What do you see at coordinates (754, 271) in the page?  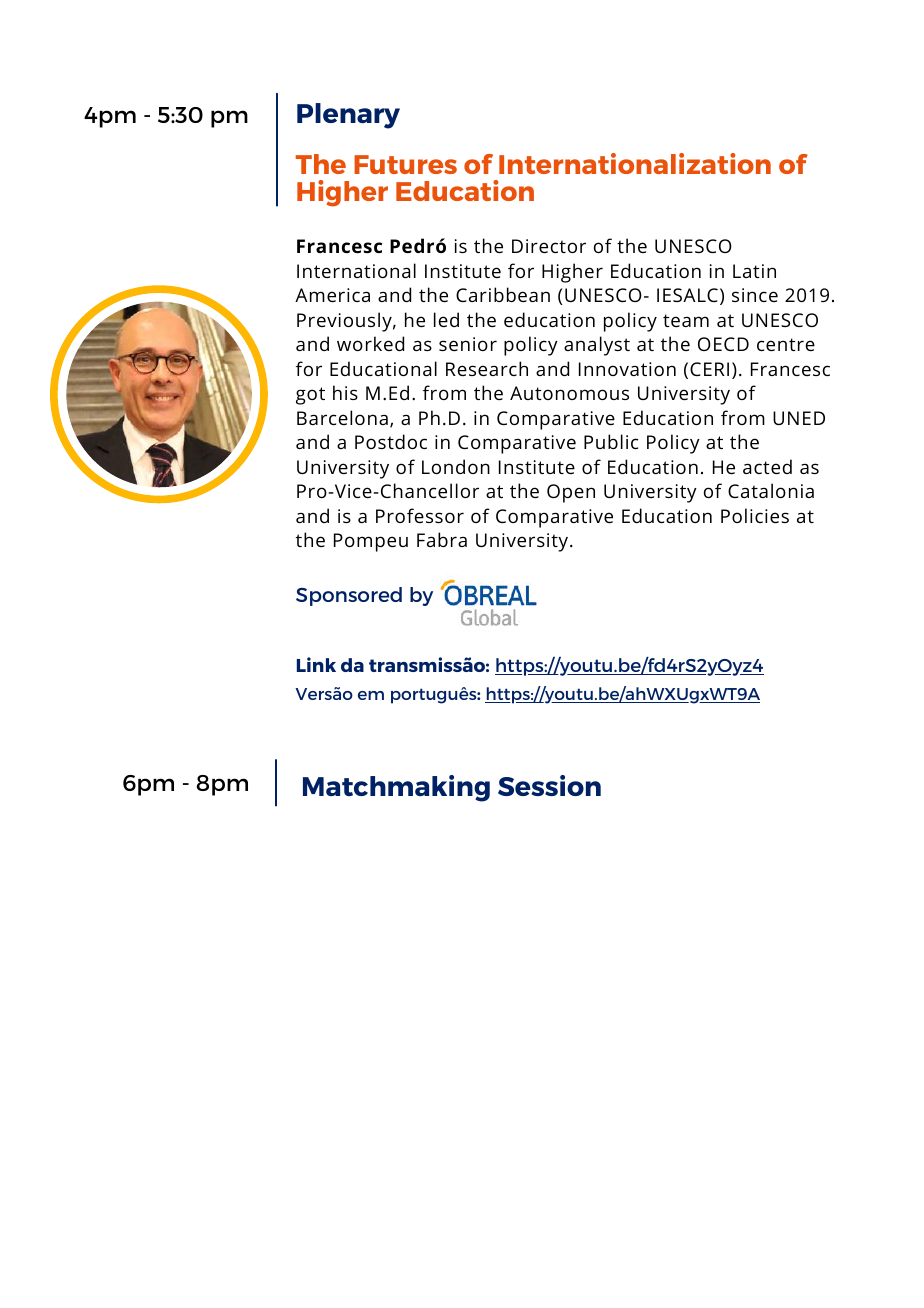 I see `Latin` at bounding box center [754, 271].
